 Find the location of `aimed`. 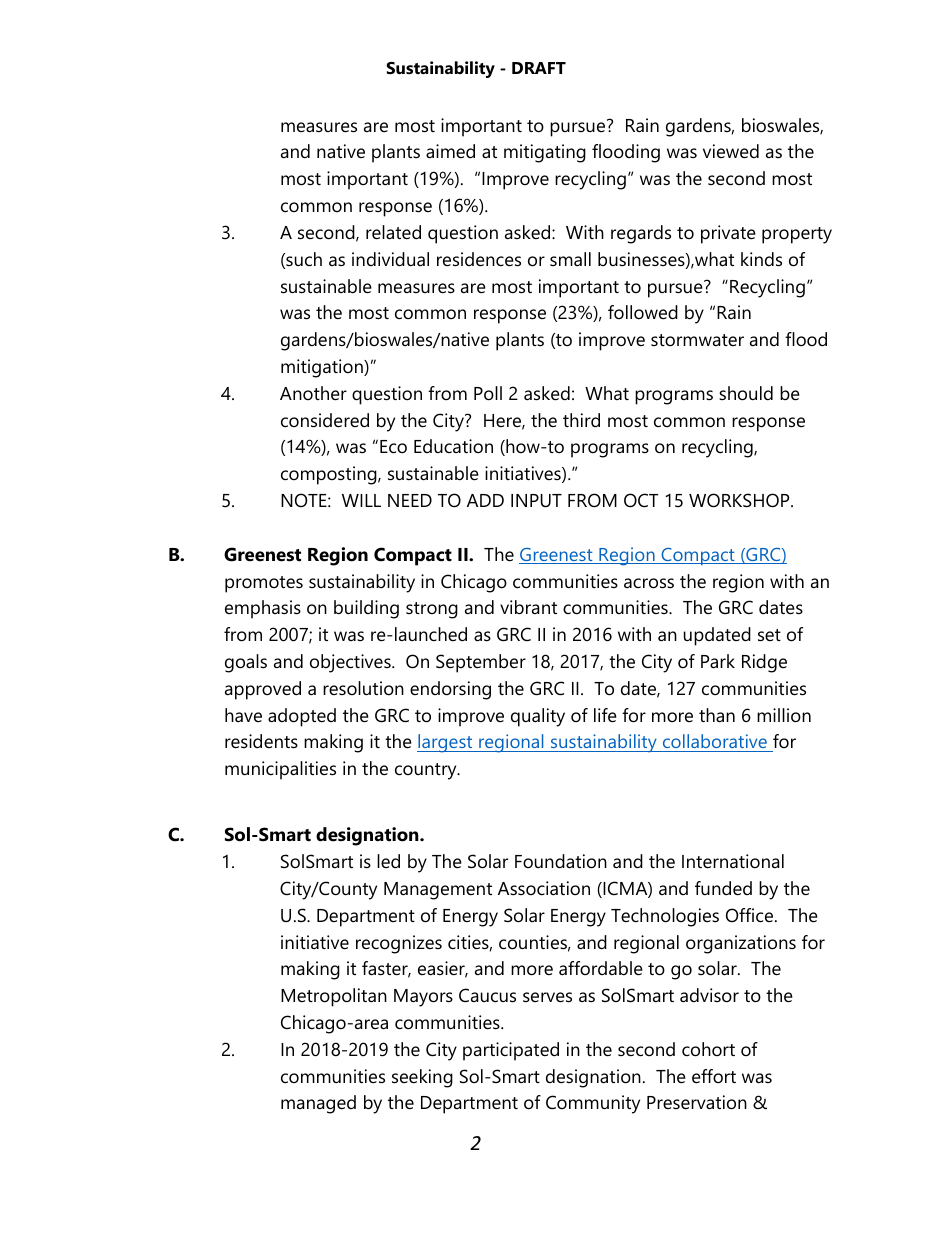

aimed is located at coordinates (450, 151).
